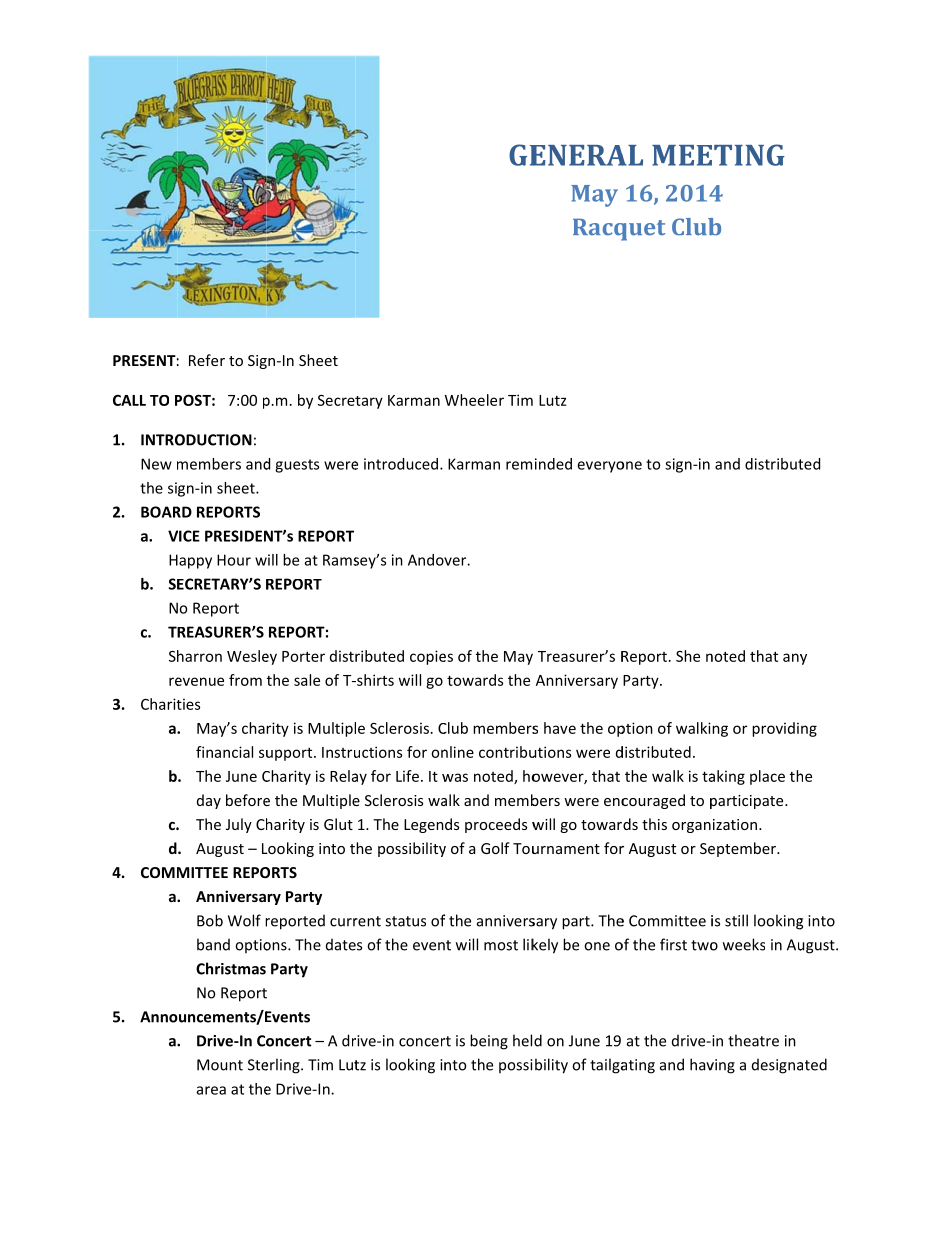 The height and width of the screenshot is (1233, 952). What do you see at coordinates (552, 400) in the screenshot?
I see `Lutz` at bounding box center [552, 400].
